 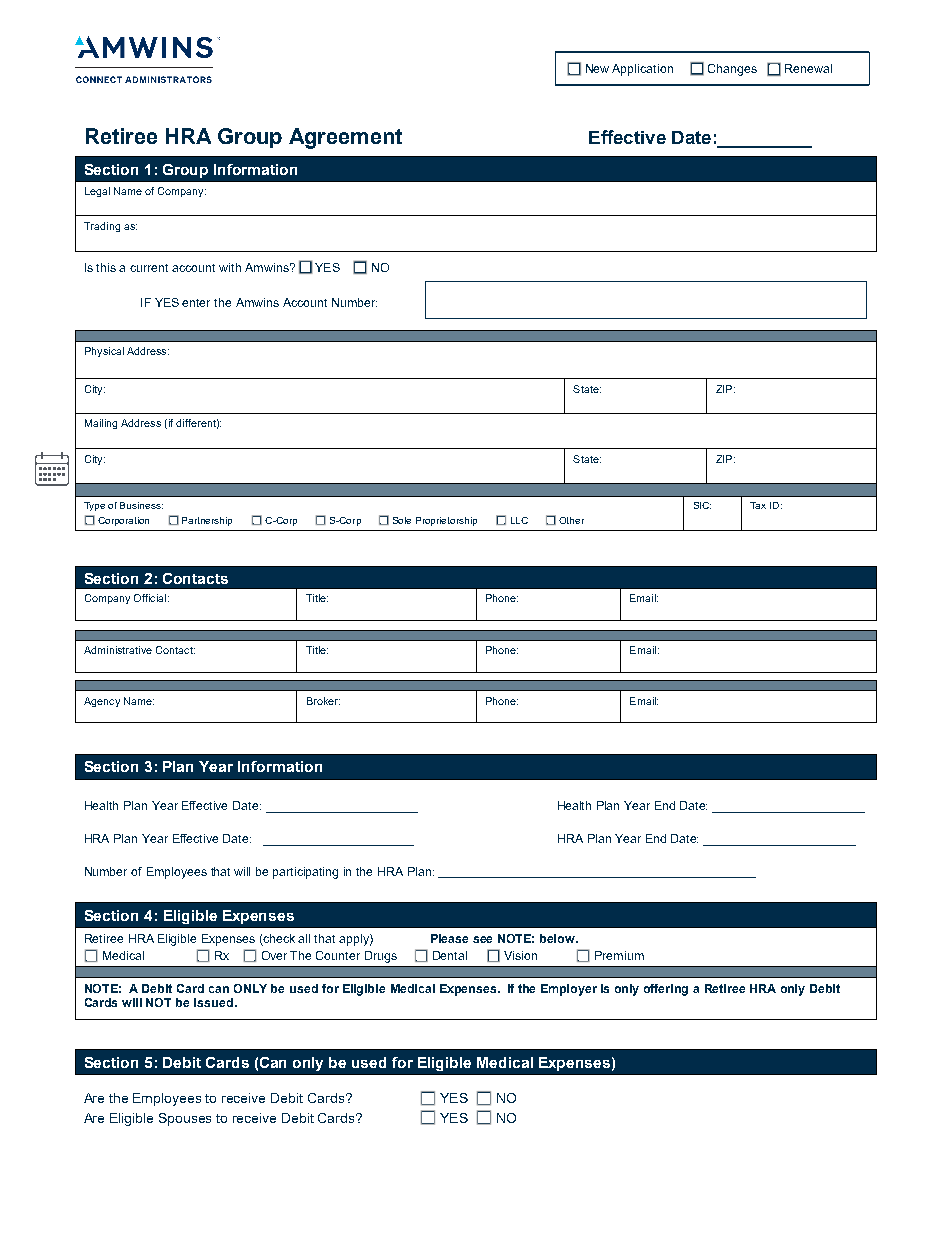 What do you see at coordinates (446, 521) in the image?
I see `Proprietorship` at bounding box center [446, 521].
